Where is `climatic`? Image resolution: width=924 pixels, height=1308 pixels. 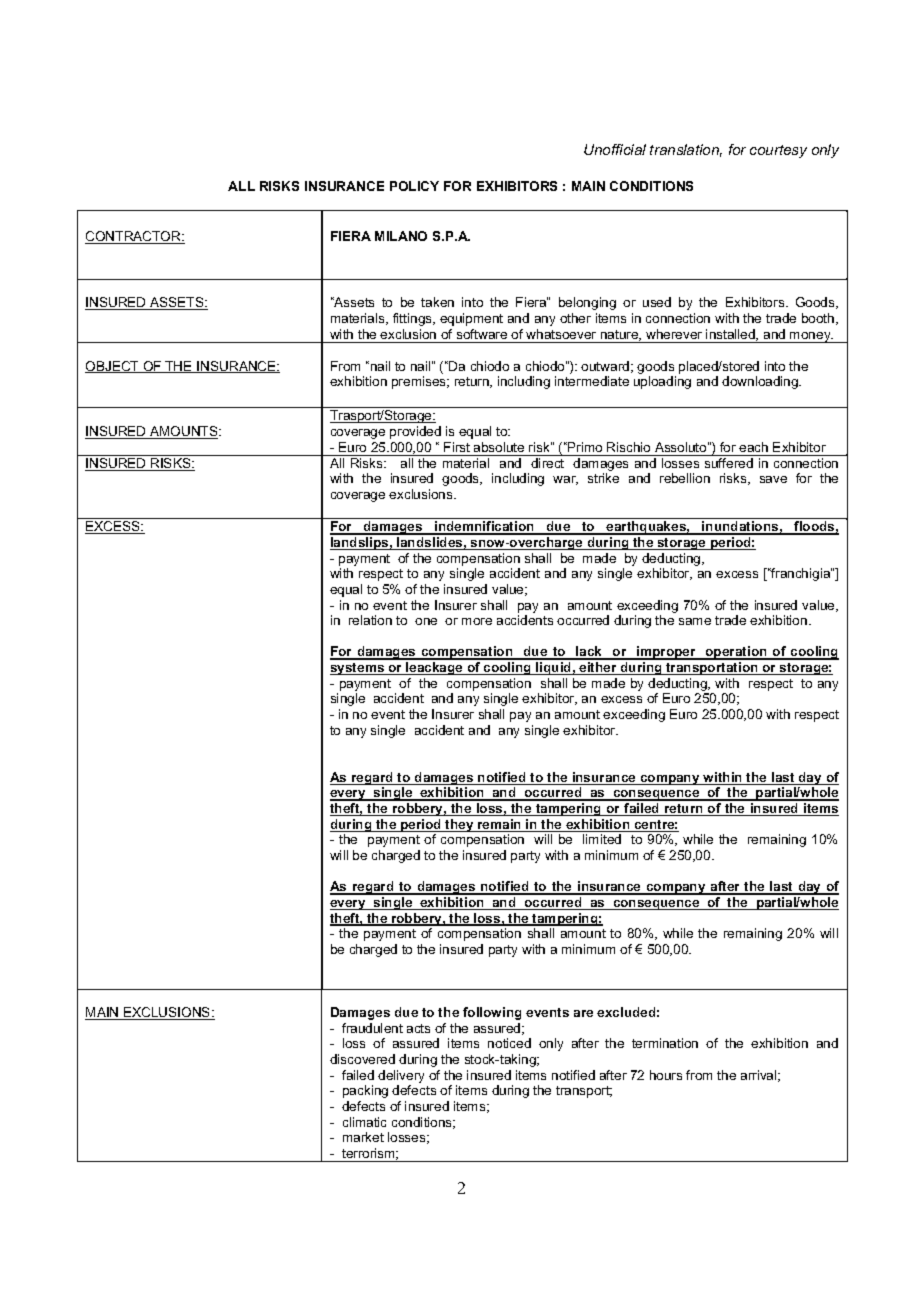
climatic is located at coordinates (364, 1122).
